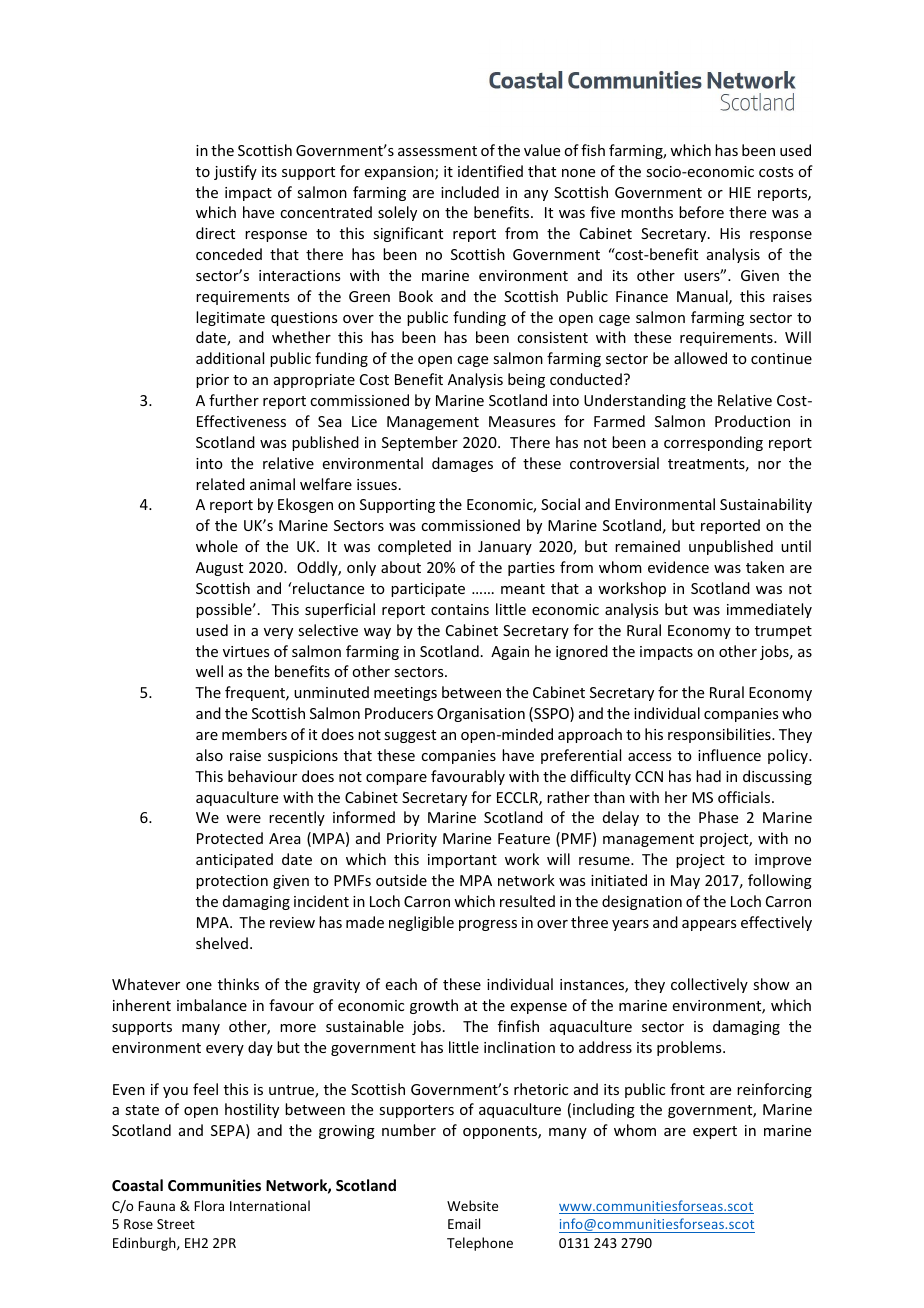 This screenshot has width=924, height=1308. Describe the element at coordinates (472, 1205) in the screenshot. I see `Website` at that location.
